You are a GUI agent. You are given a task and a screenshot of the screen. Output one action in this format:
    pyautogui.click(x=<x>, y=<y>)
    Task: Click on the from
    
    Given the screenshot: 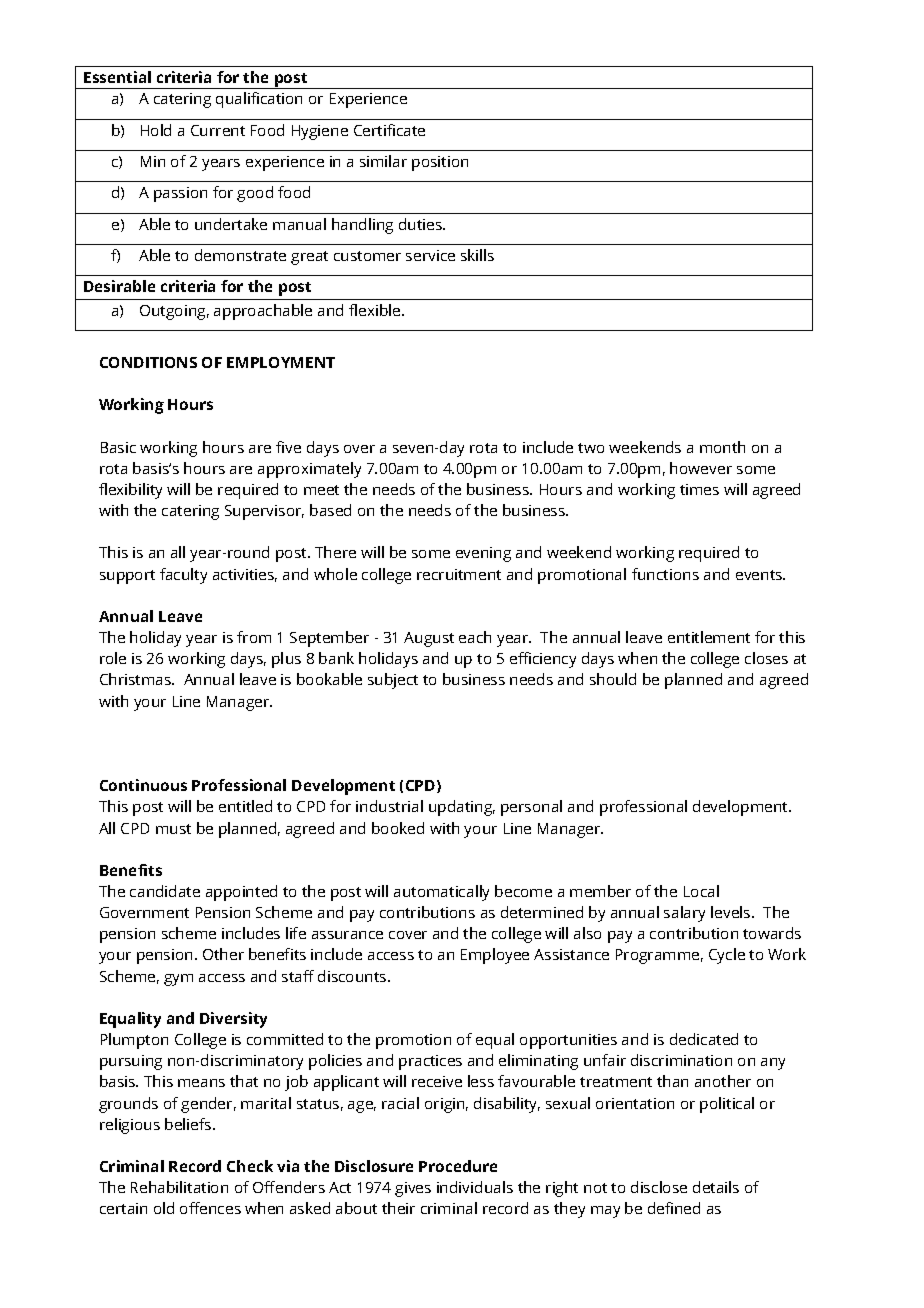 What is the action you would take?
    pyautogui.click(x=254, y=637)
